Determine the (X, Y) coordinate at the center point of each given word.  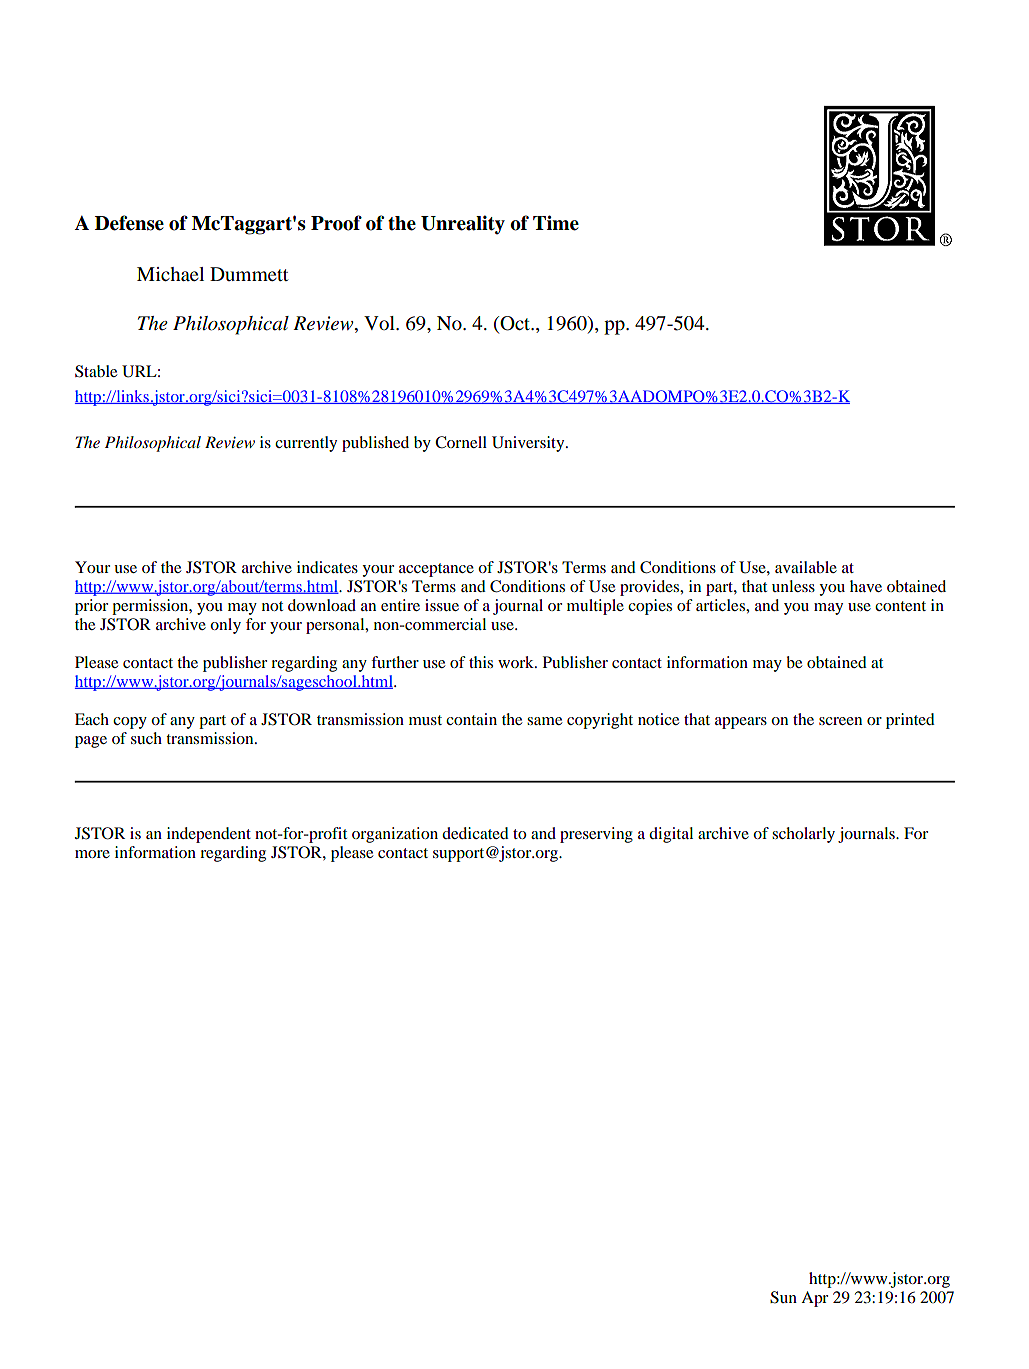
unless (793, 586)
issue (442, 605)
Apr (814, 1299)
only (225, 626)
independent (209, 835)
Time (556, 223)
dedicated (475, 833)
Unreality (463, 225)
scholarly (803, 835)
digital (671, 835)
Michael (170, 274)
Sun (783, 1297)
